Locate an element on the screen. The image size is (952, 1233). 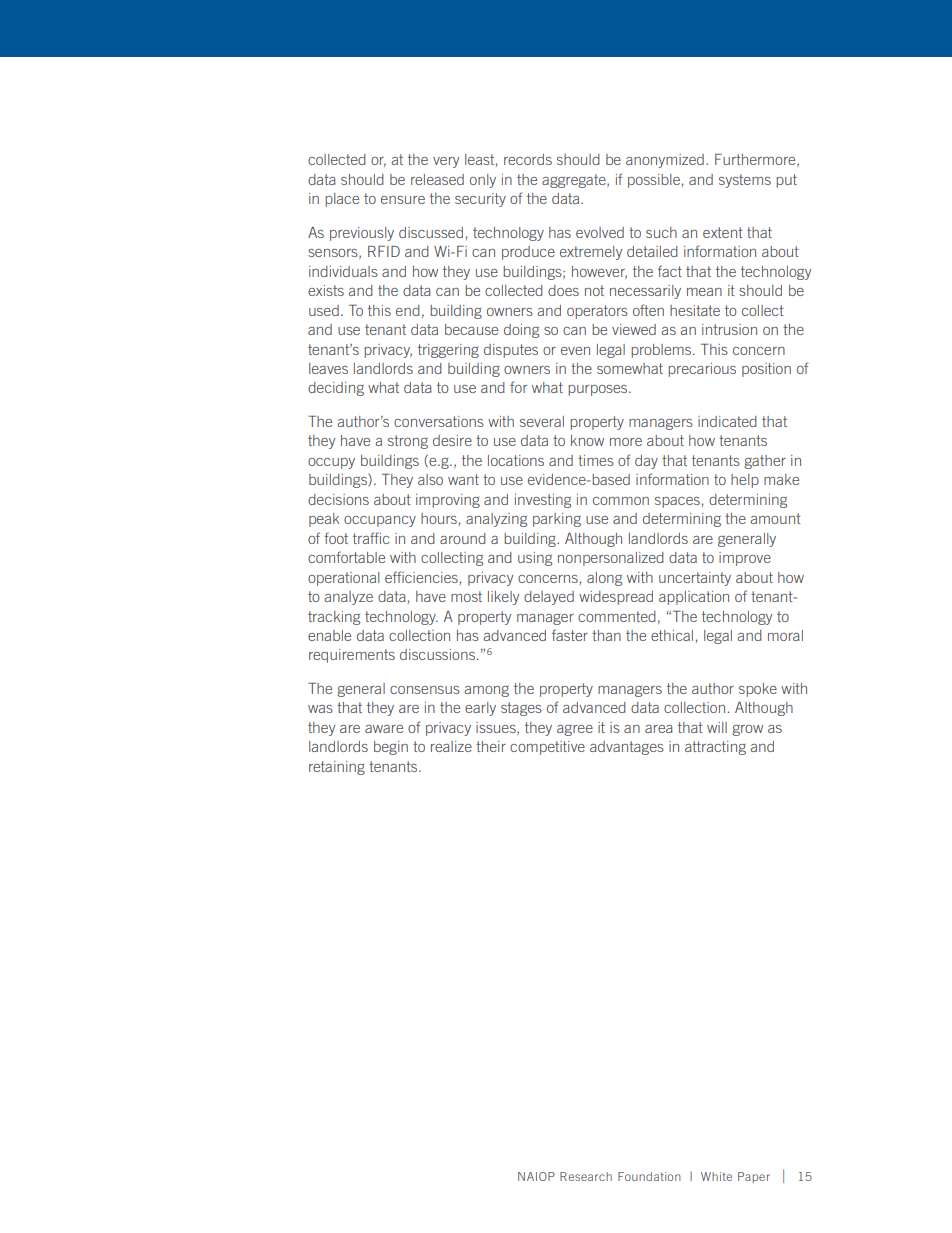
systems is located at coordinates (745, 181).
